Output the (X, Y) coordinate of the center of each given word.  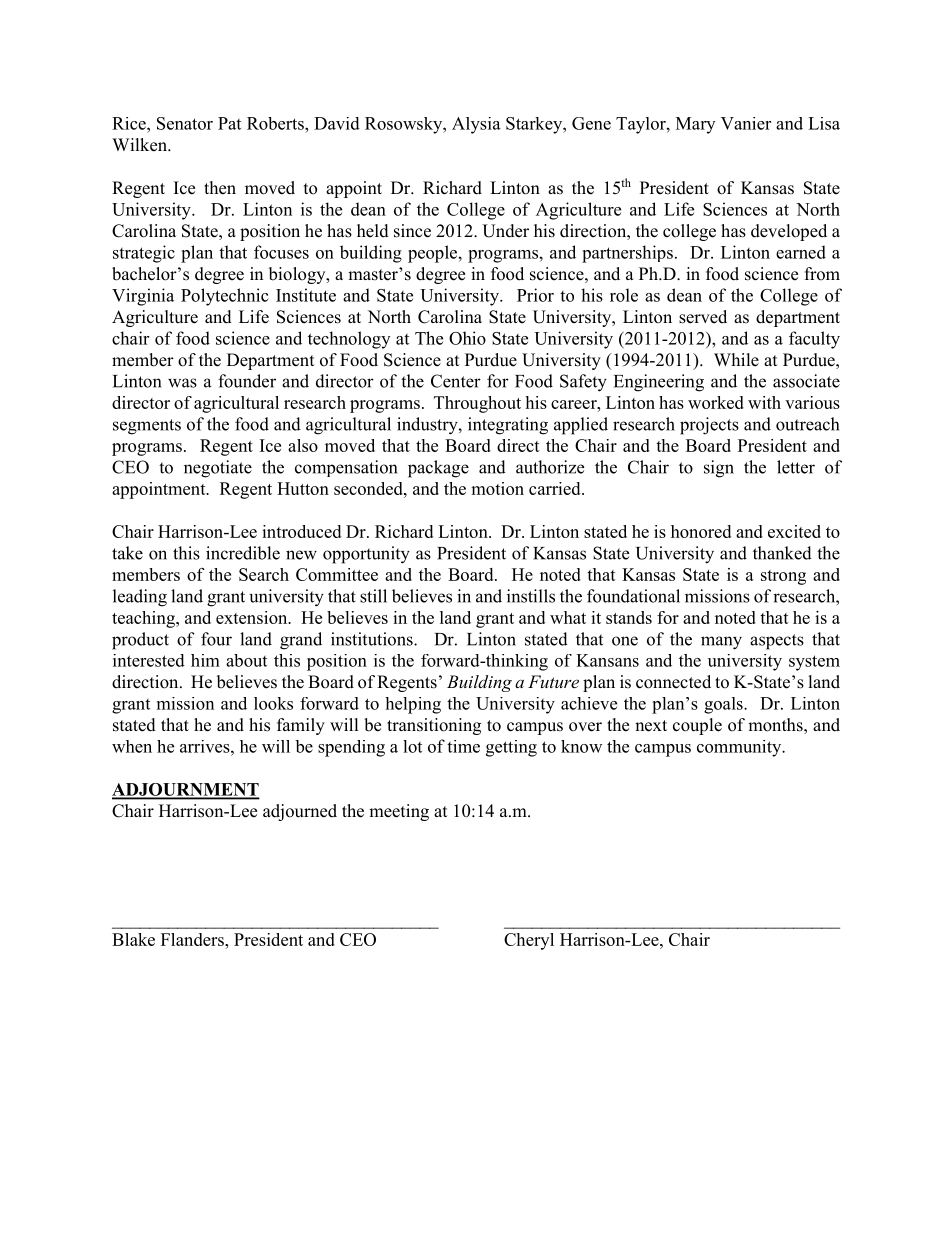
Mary (695, 125)
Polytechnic (225, 297)
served (703, 317)
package (438, 469)
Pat (229, 123)
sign (719, 469)
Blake (133, 939)
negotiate (218, 469)
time (463, 746)
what (568, 617)
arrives (206, 746)
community (740, 748)
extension (253, 617)
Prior (535, 295)
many (721, 643)
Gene (591, 123)
